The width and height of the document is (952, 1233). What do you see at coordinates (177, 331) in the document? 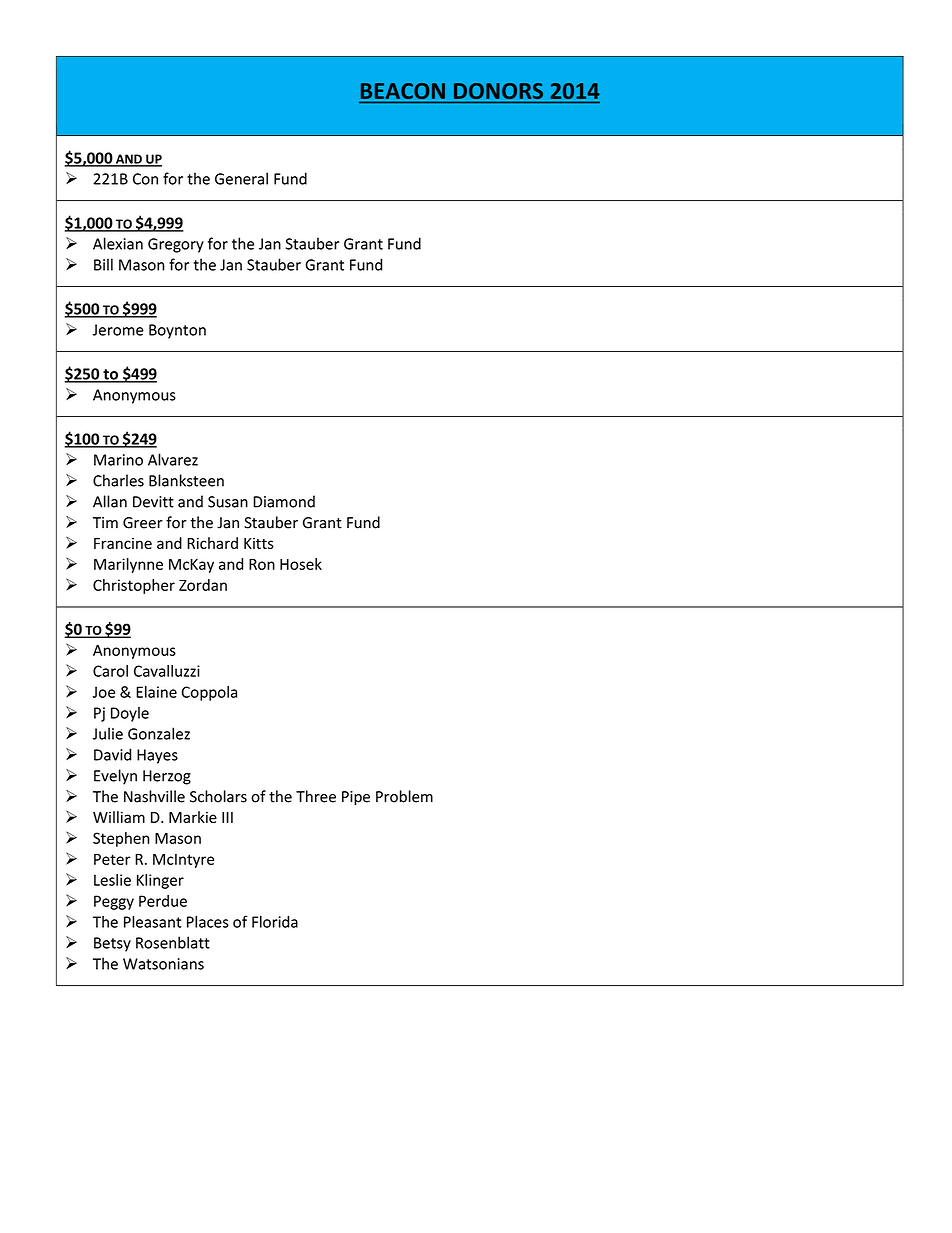
I see `Boynton` at bounding box center [177, 331].
